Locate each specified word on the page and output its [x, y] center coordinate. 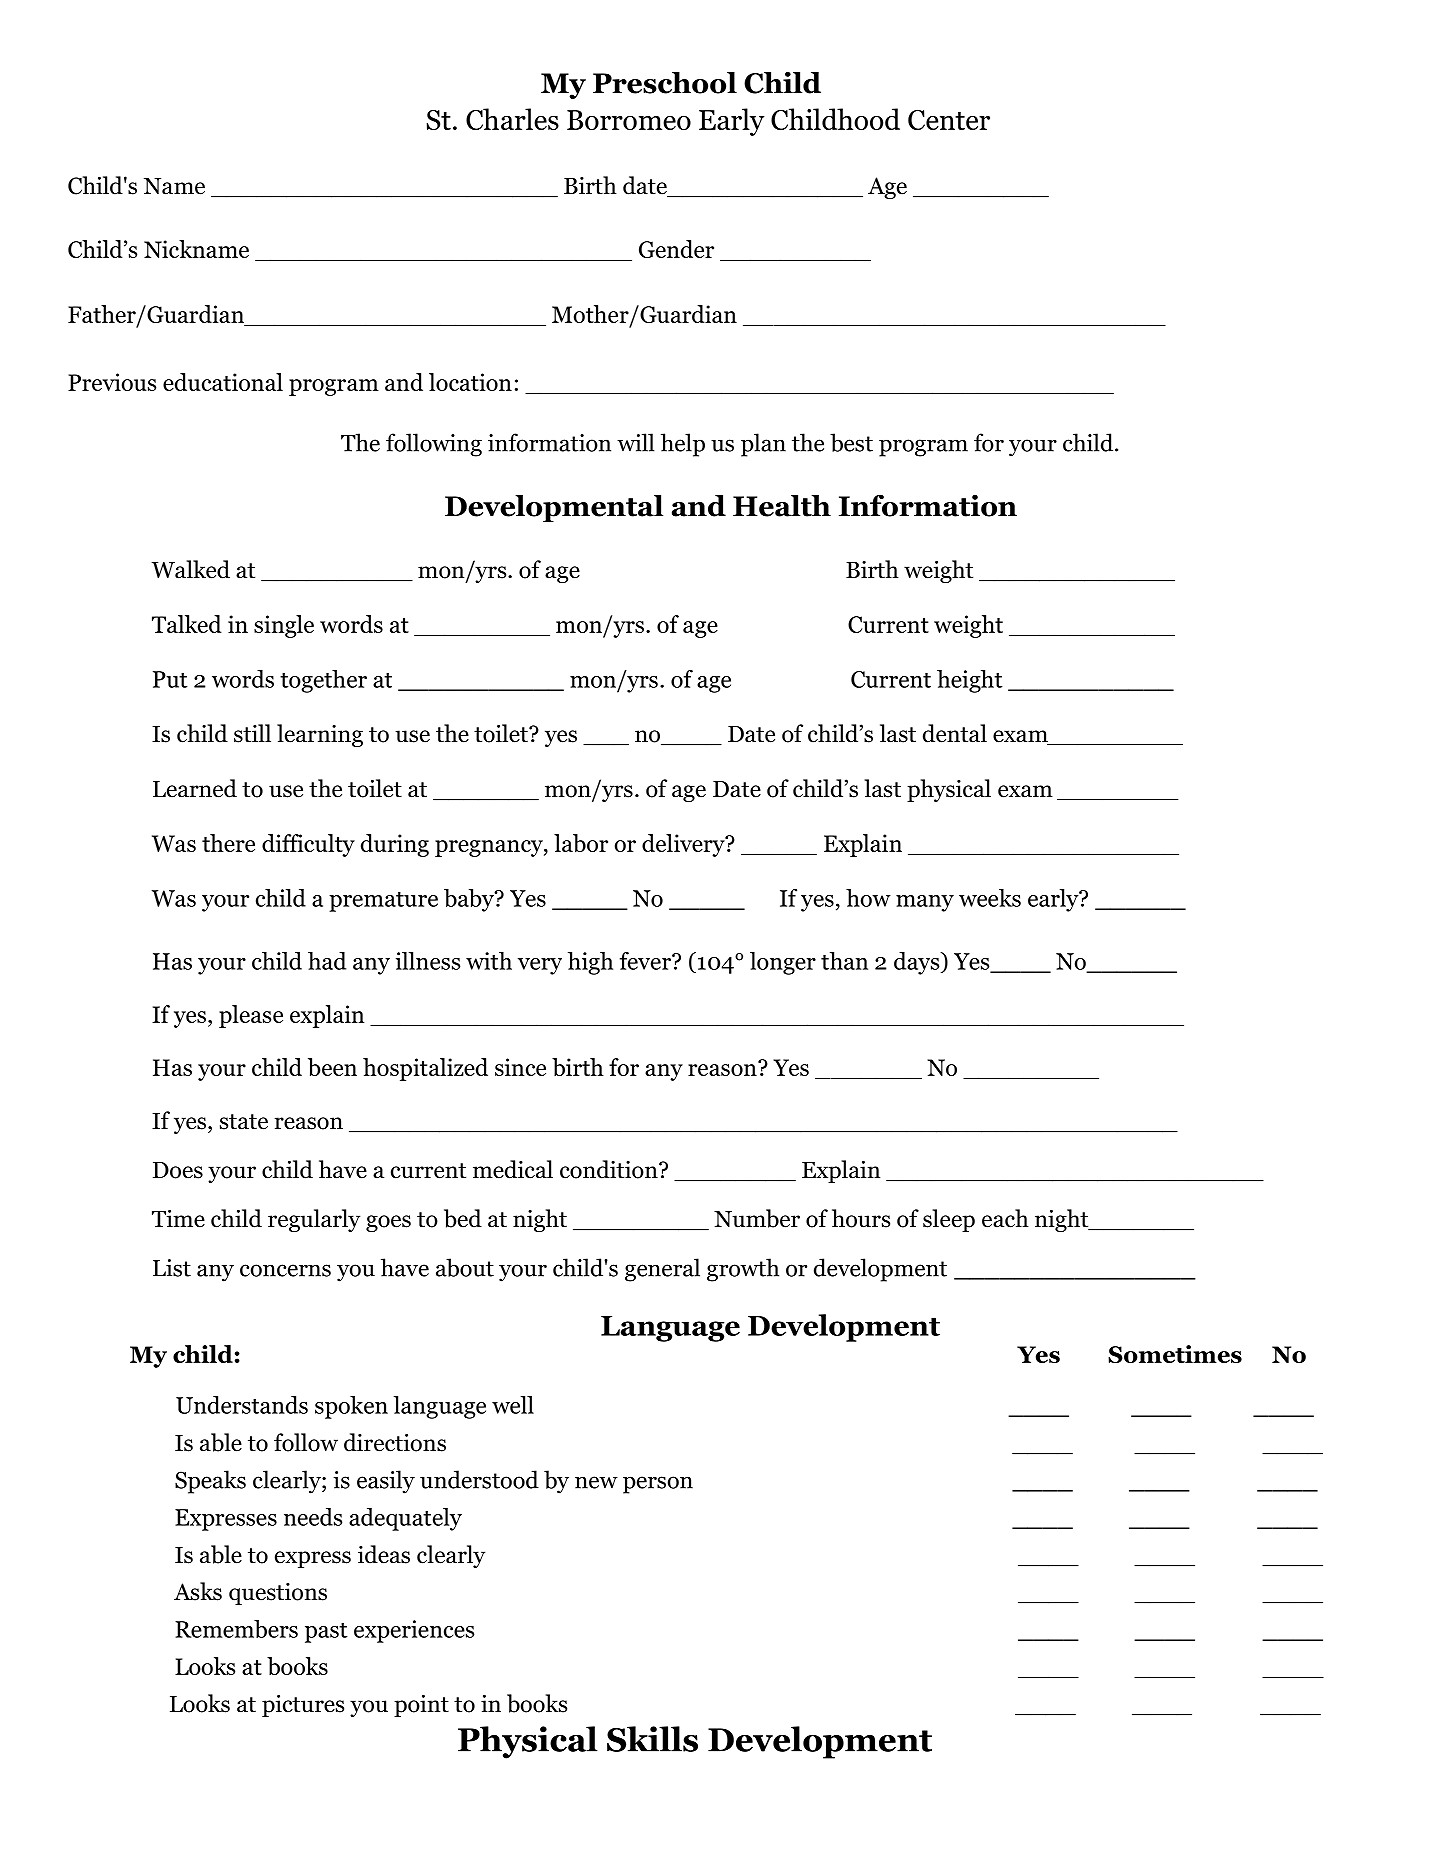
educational [223, 382]
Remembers [236, 1629]
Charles [512, 119]
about [465, 1267]
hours [861, 1218]
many [925, 903]
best [851, 442]
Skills [652, 1739]
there [228, 843]
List [172, 1268]
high [590, 963]
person [658, 1485]
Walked [190, 569]
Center [949, 120]
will [635, 442]
